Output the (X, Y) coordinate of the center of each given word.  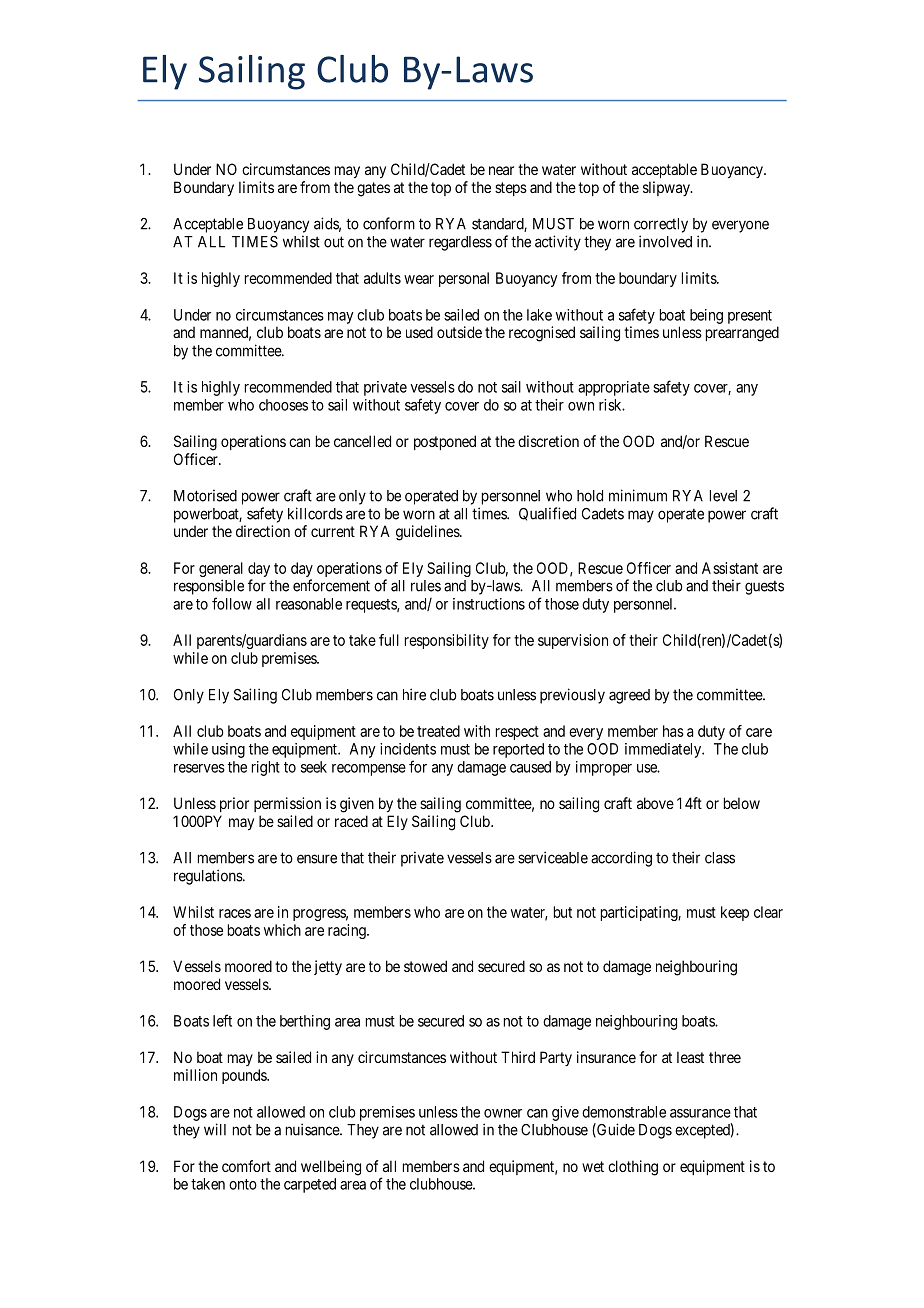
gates (373, 189)
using (228, 750)
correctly (661, 225)
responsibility (447, 641)
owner (503, 1113)
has (673, 731)
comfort (246, 1166)
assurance (700, 1113)
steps (511, 189)
